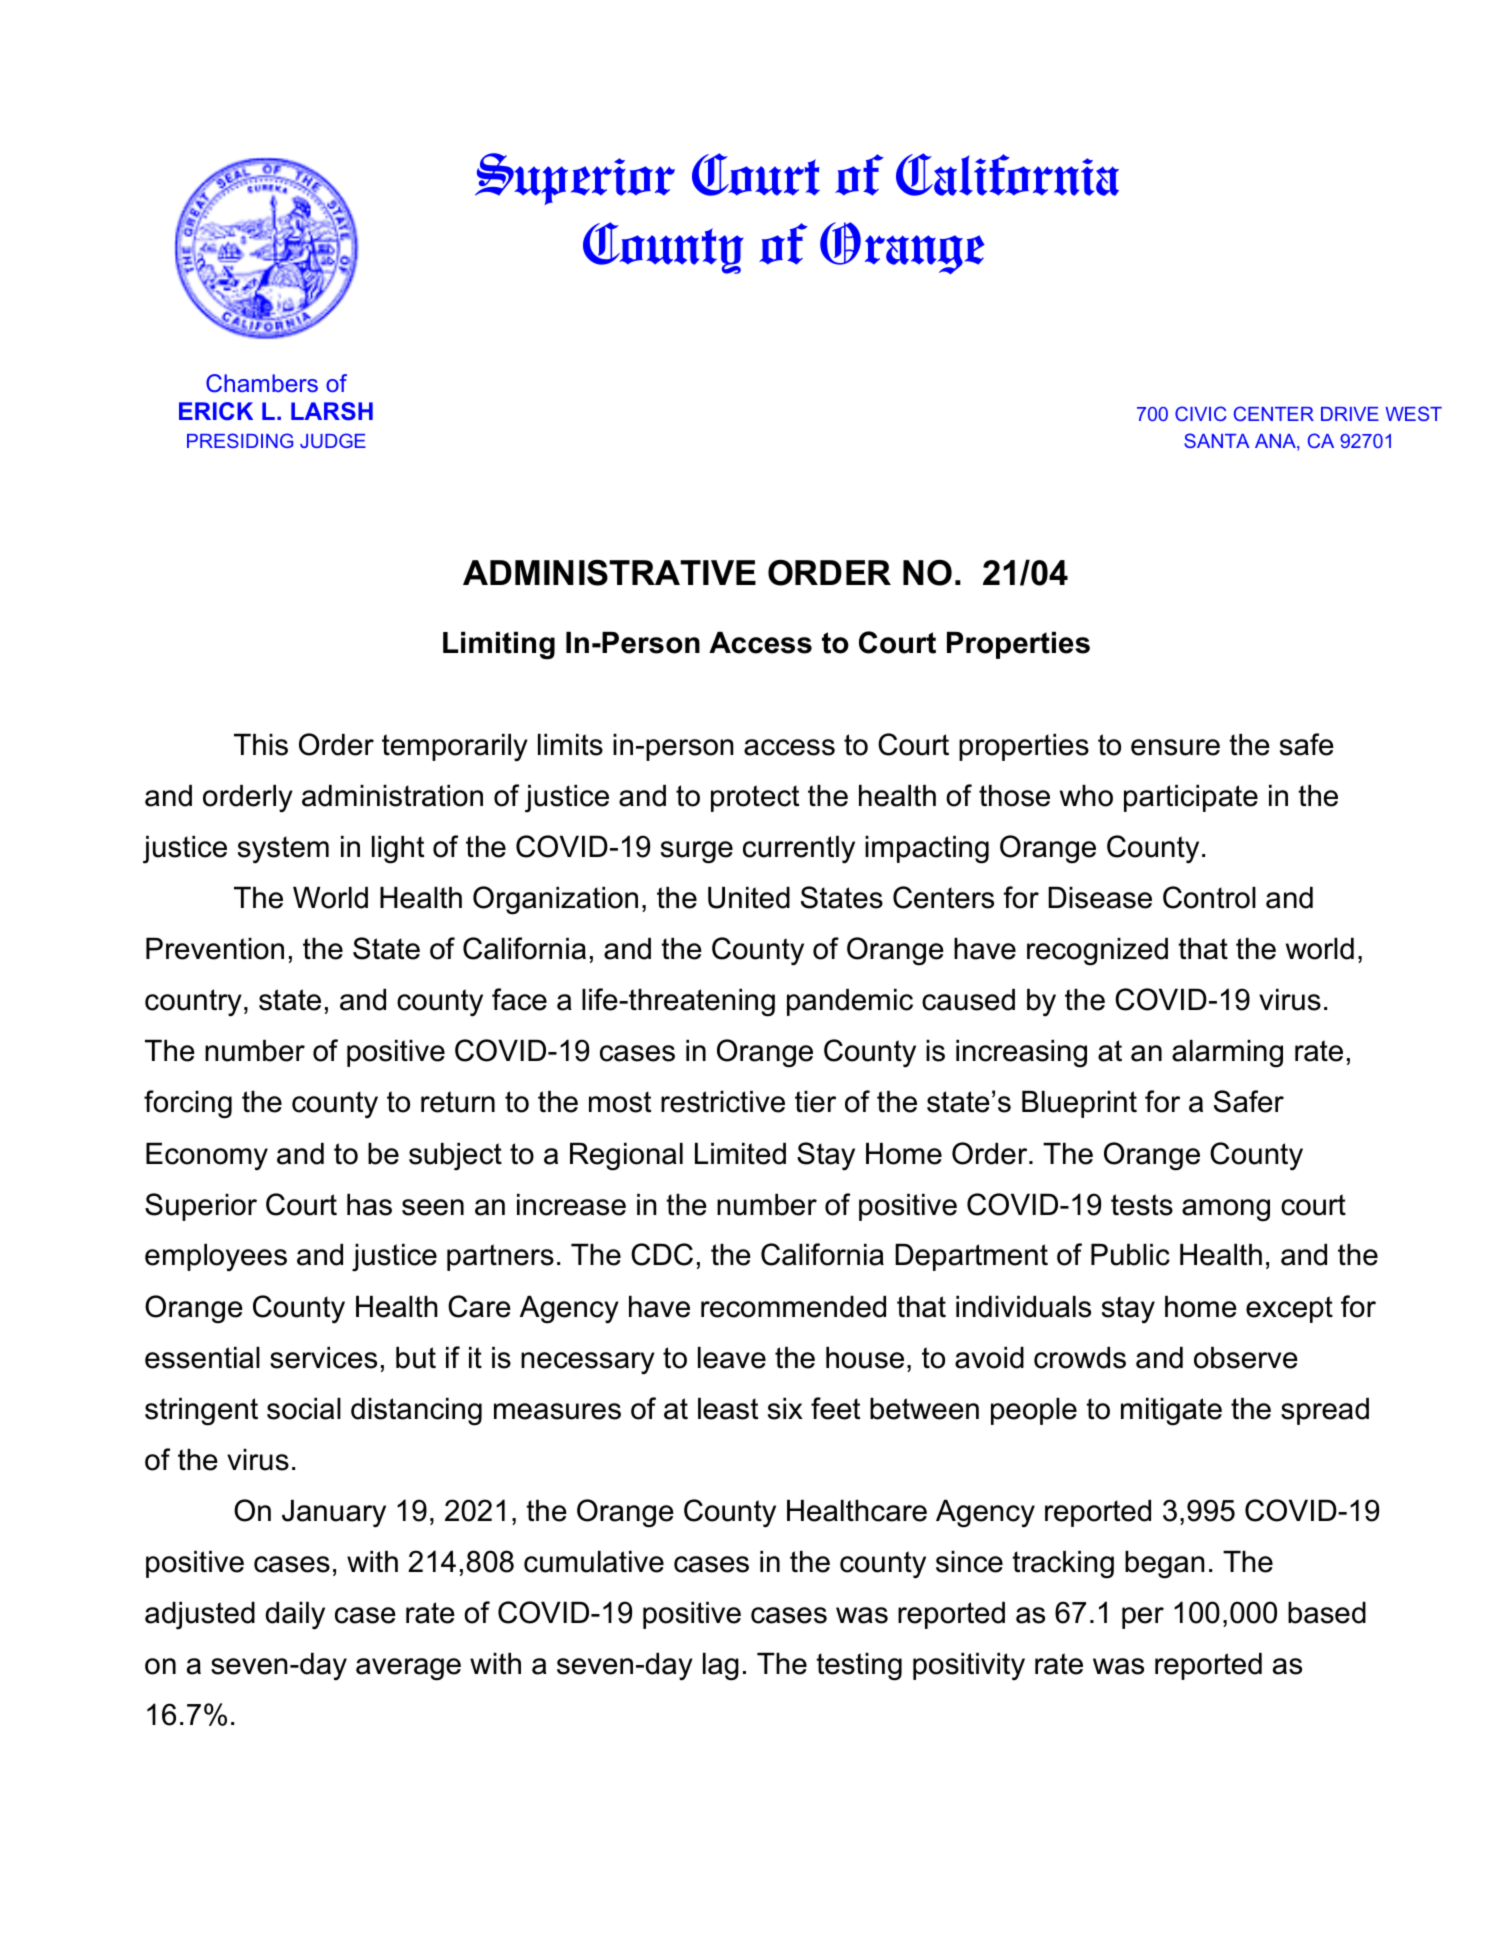 This screenshot has width=1510, height=1954. What do you see at coordinates (333, 440) in the screenshot?
I see `JUDGE` at bounding box center [333, 440].
